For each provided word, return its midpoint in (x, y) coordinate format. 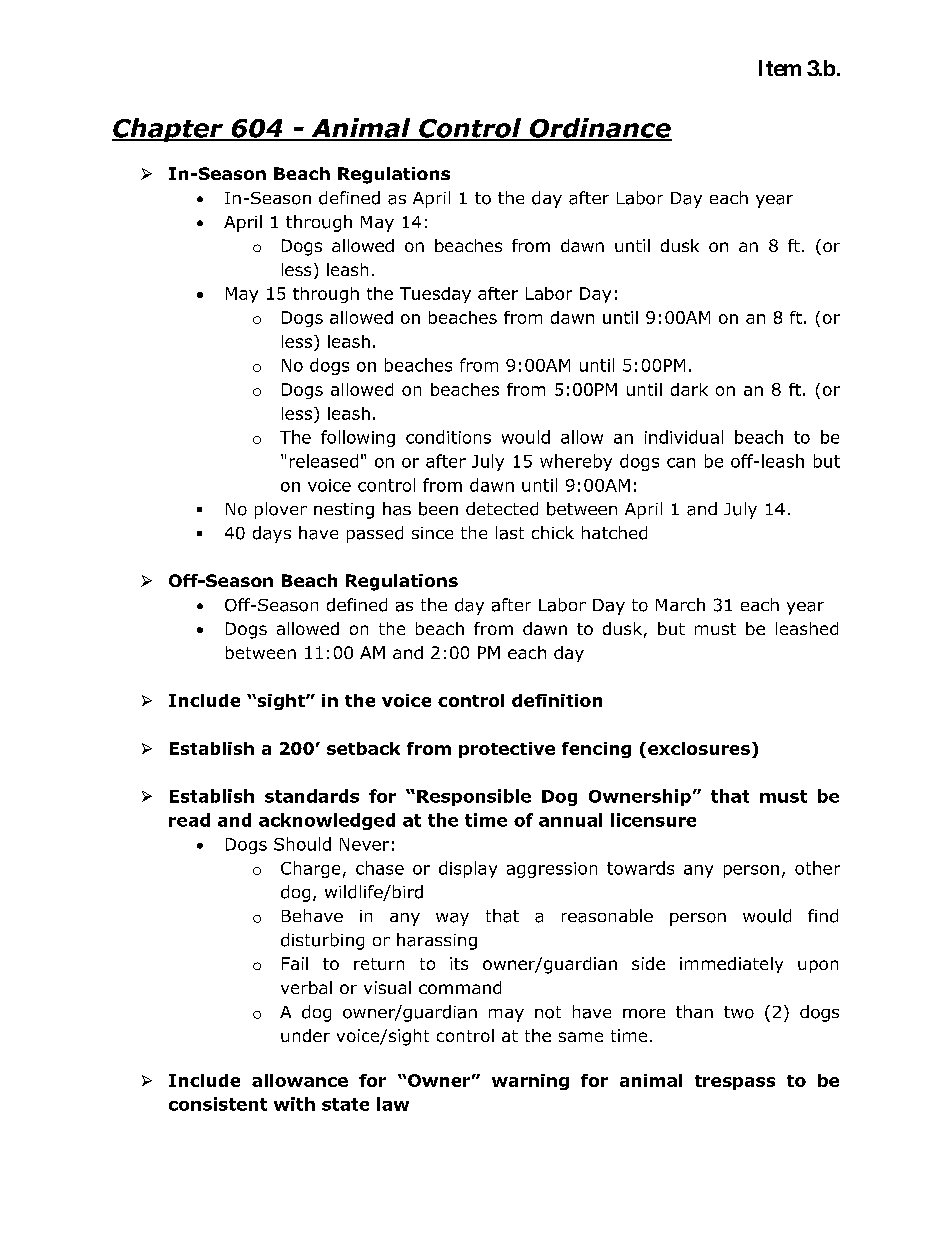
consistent (218, 1104)
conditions (448, 437)
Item (780, 68)
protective (507, 750)
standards (312, 796)
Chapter (169, 130)
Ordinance (600, 129)
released (324, 461)
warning (530, 1082)
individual (684, 437)
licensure (653, 820)
